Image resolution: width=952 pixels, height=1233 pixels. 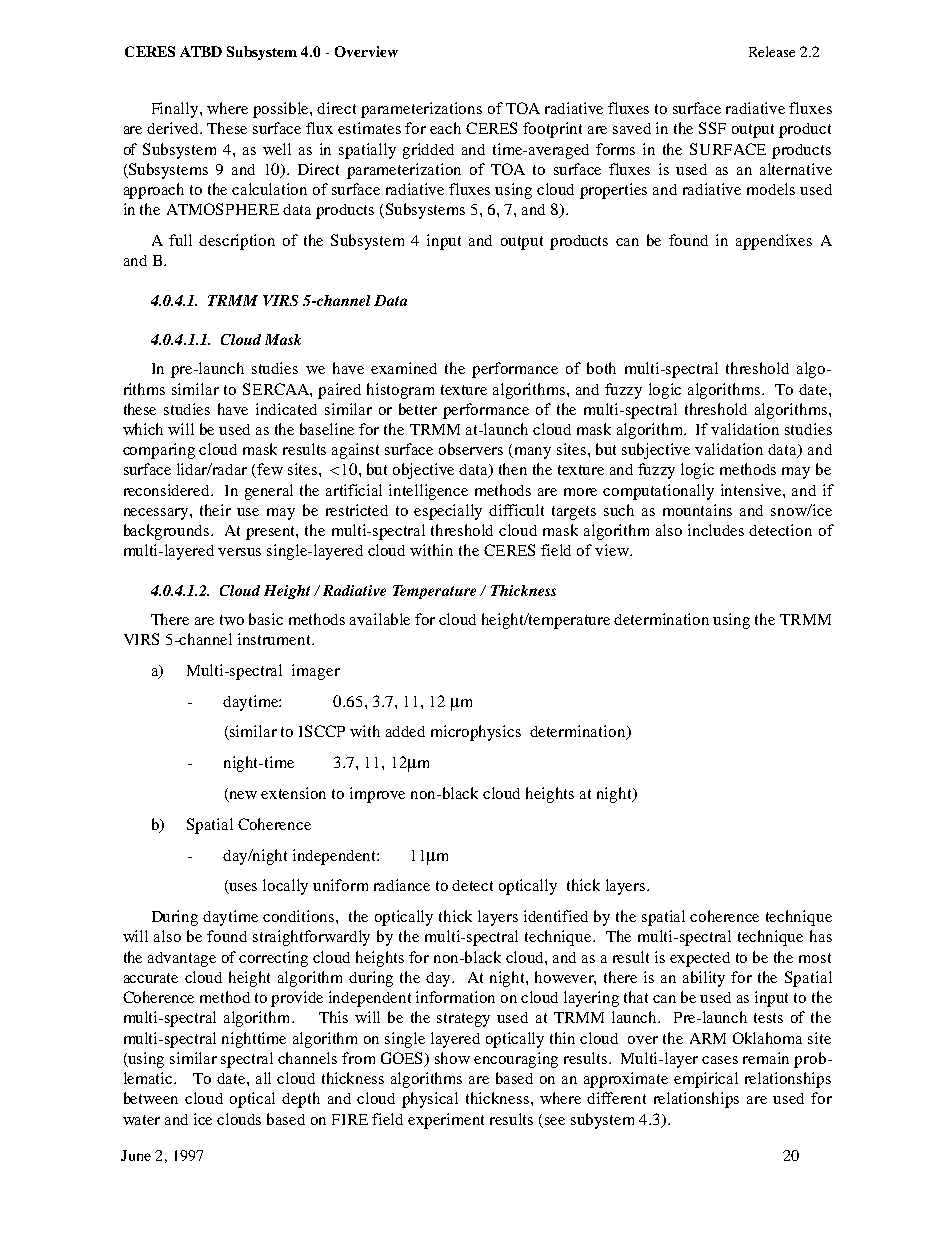 I want to click on Release, so click(x=772, y=51).
